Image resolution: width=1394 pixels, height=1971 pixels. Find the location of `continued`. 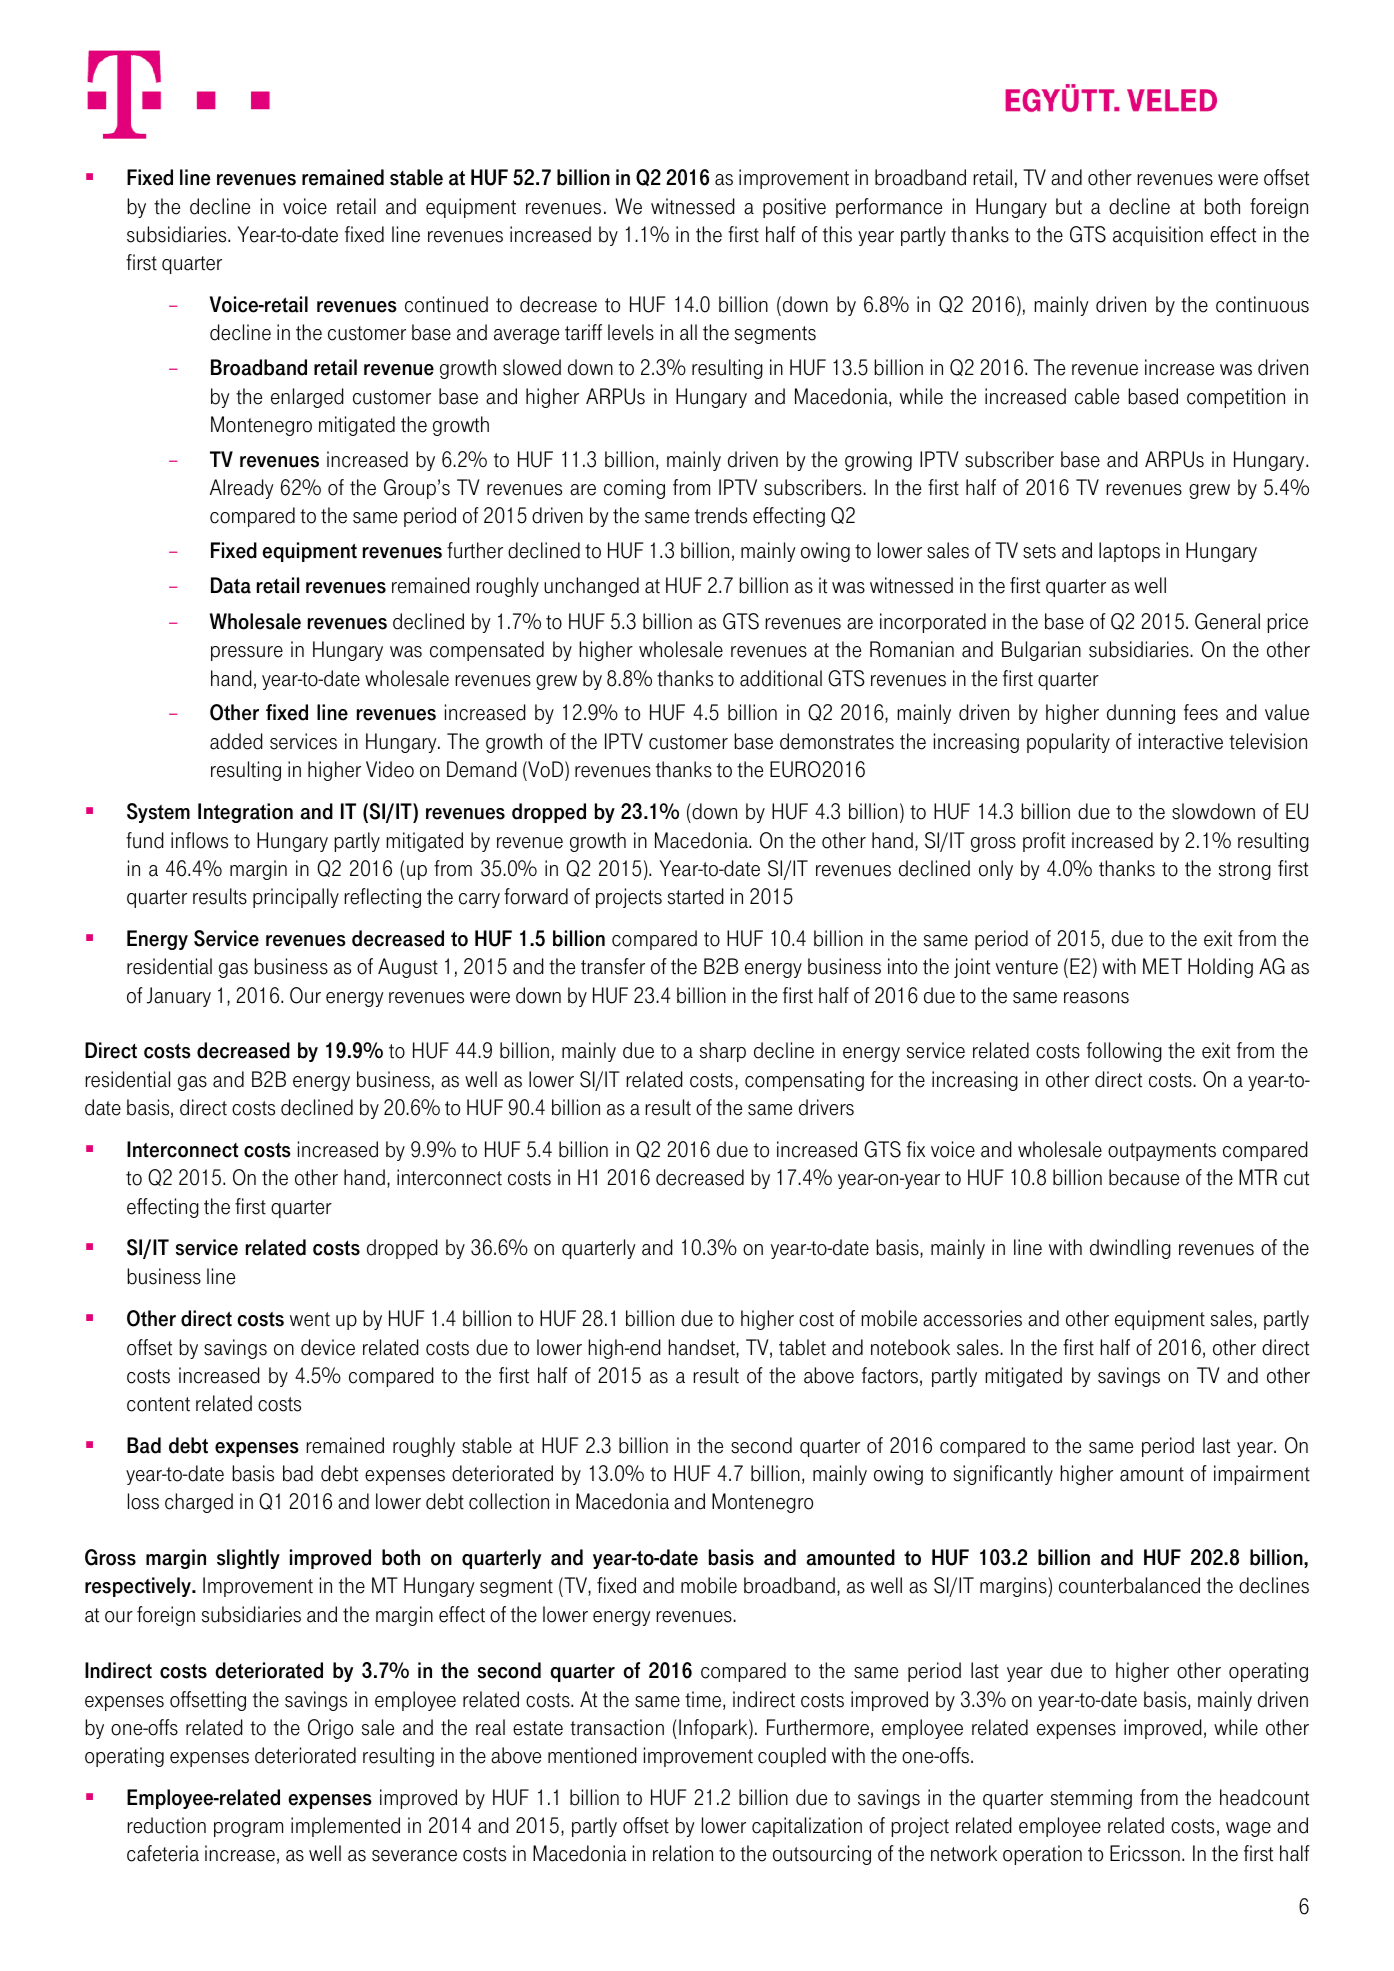

continued is located at coordinates (446, 304).
